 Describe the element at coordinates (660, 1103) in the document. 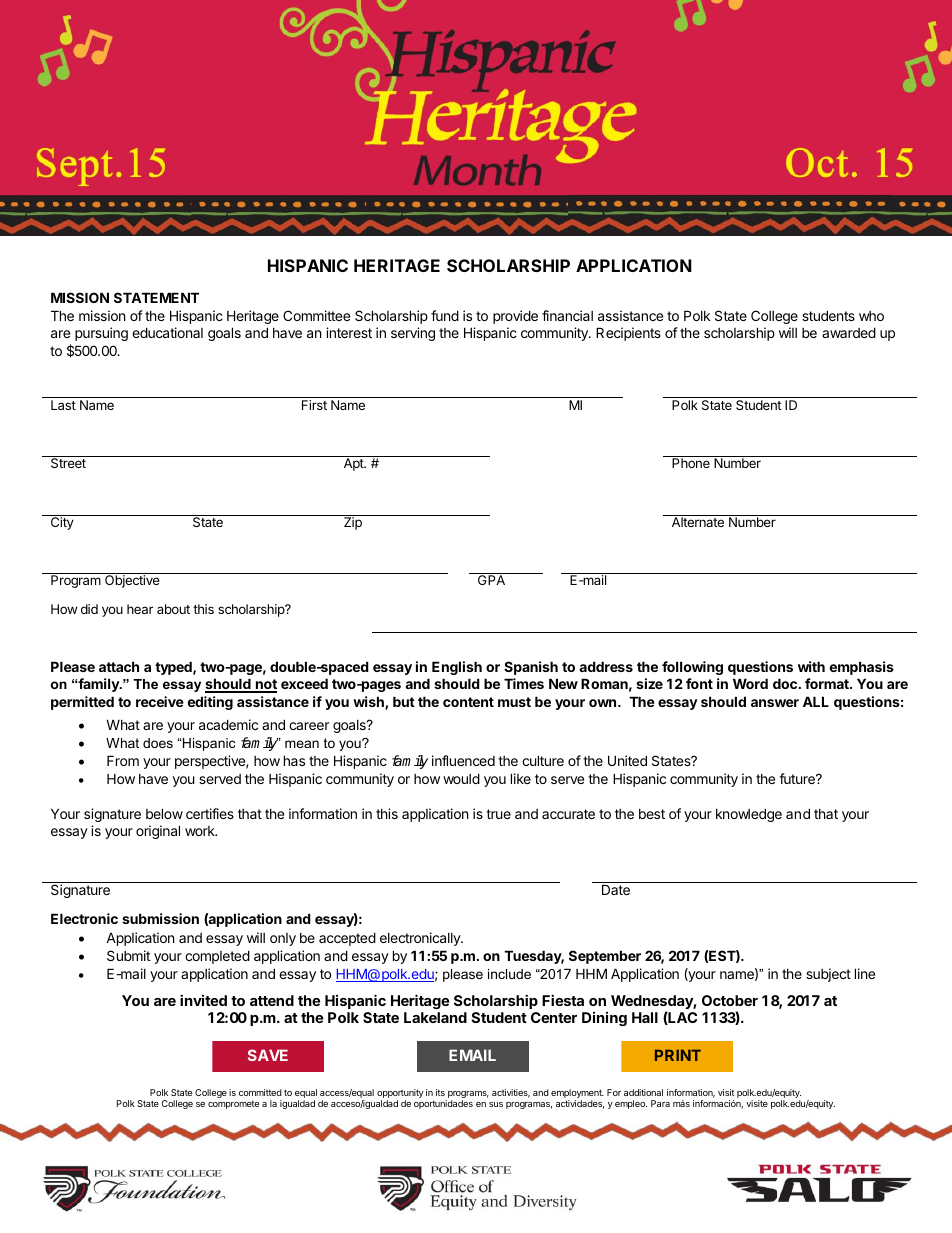

I see `Para` at that location.
